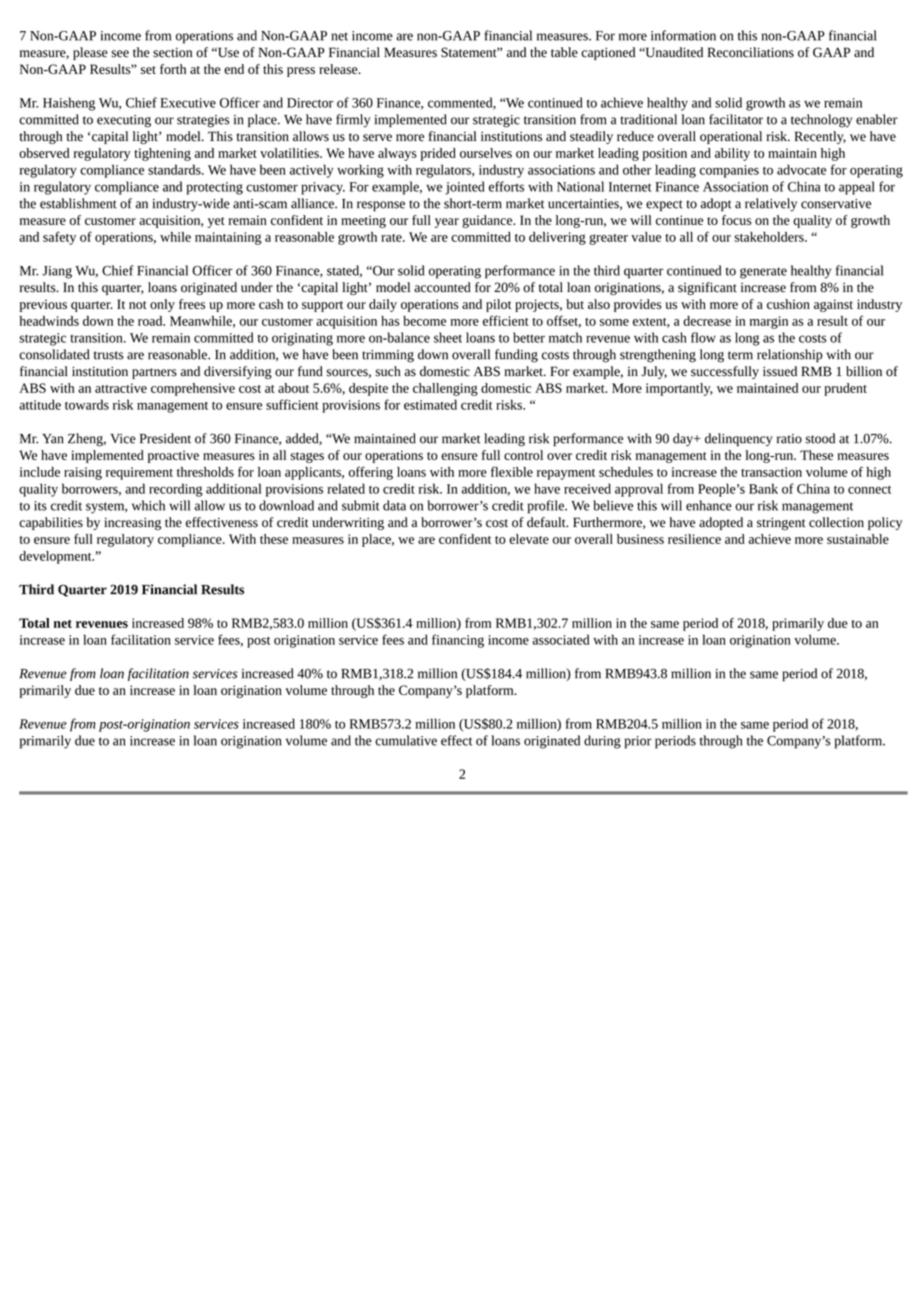 This document has width=924, height=1308. Describe the element at coordinates (638, 742) in the document. I see `prior` at that location.
